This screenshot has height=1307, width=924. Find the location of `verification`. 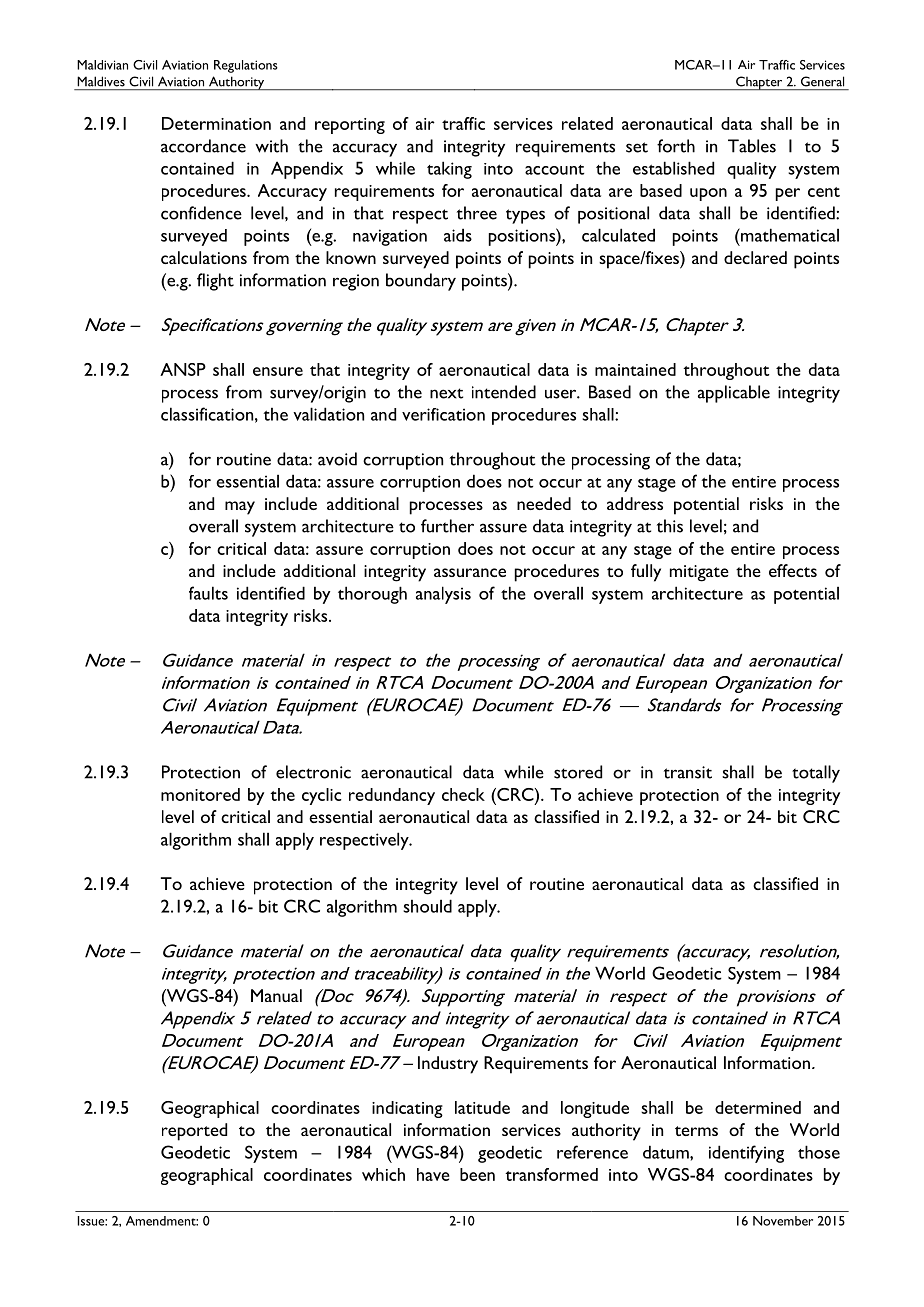

verification is located at coordinates (443, 414).
